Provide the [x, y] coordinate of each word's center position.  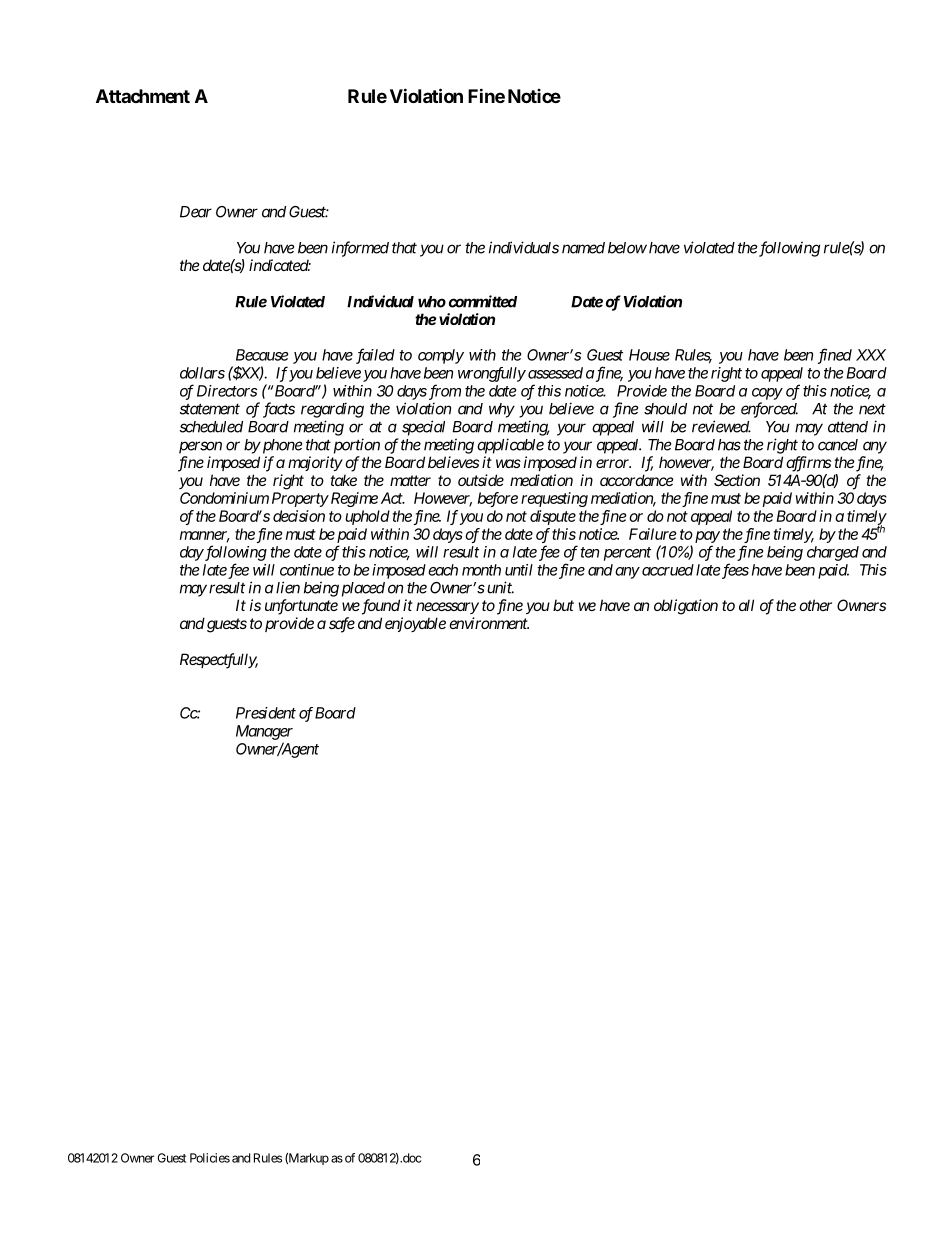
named [583, 248]
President [266, 713]
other [815, 605]
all [746, 605]
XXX [871, 355]
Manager [264, 732]
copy [767, 394]
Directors [227, 391]
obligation [686, 607]
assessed [555, 373]
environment [489, 623]
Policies [210, 1158]
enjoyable [415, 624]
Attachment [143, 96]
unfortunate [301, 607]
